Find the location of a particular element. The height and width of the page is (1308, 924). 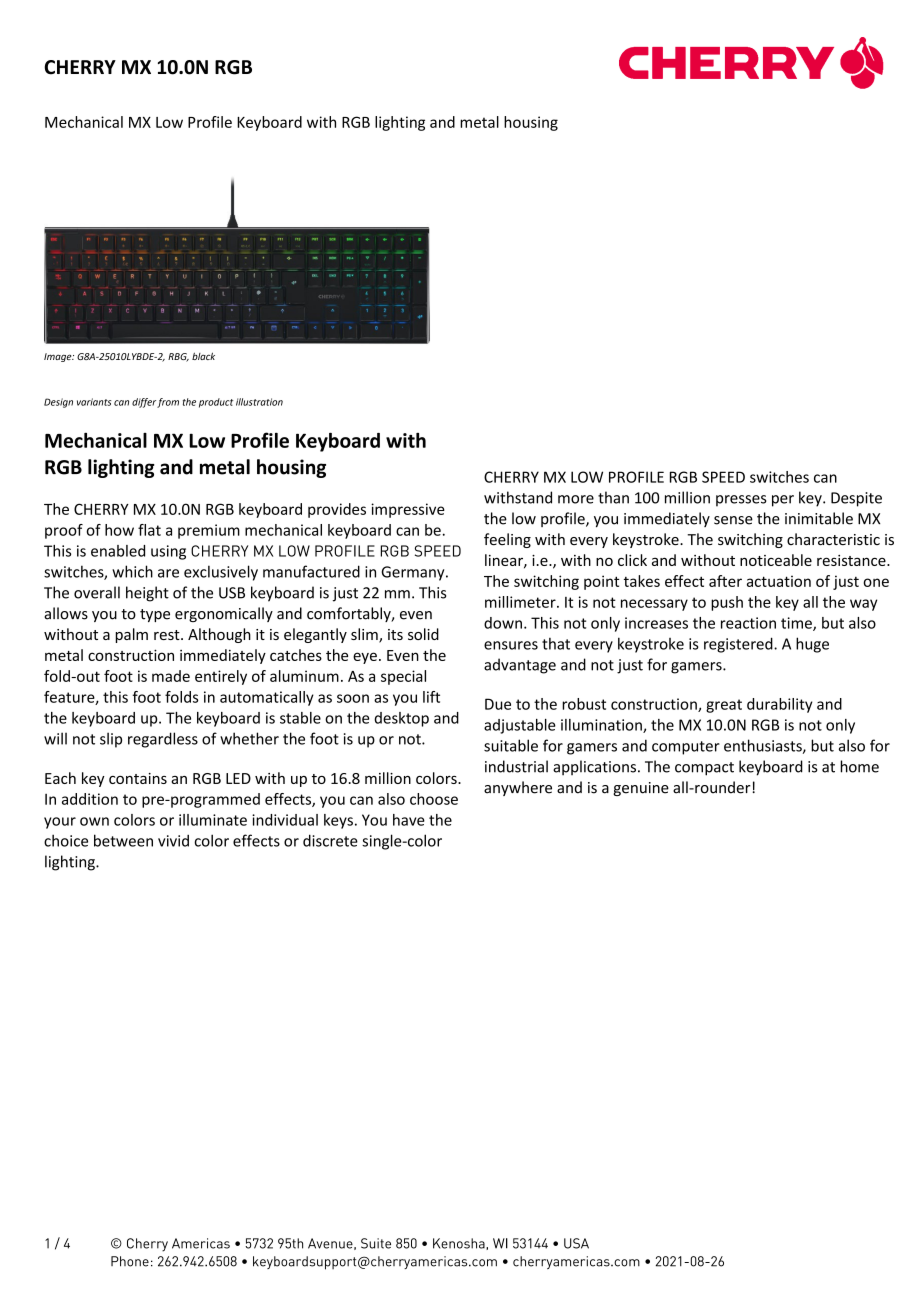

height is located at coordinates (147, 594).
